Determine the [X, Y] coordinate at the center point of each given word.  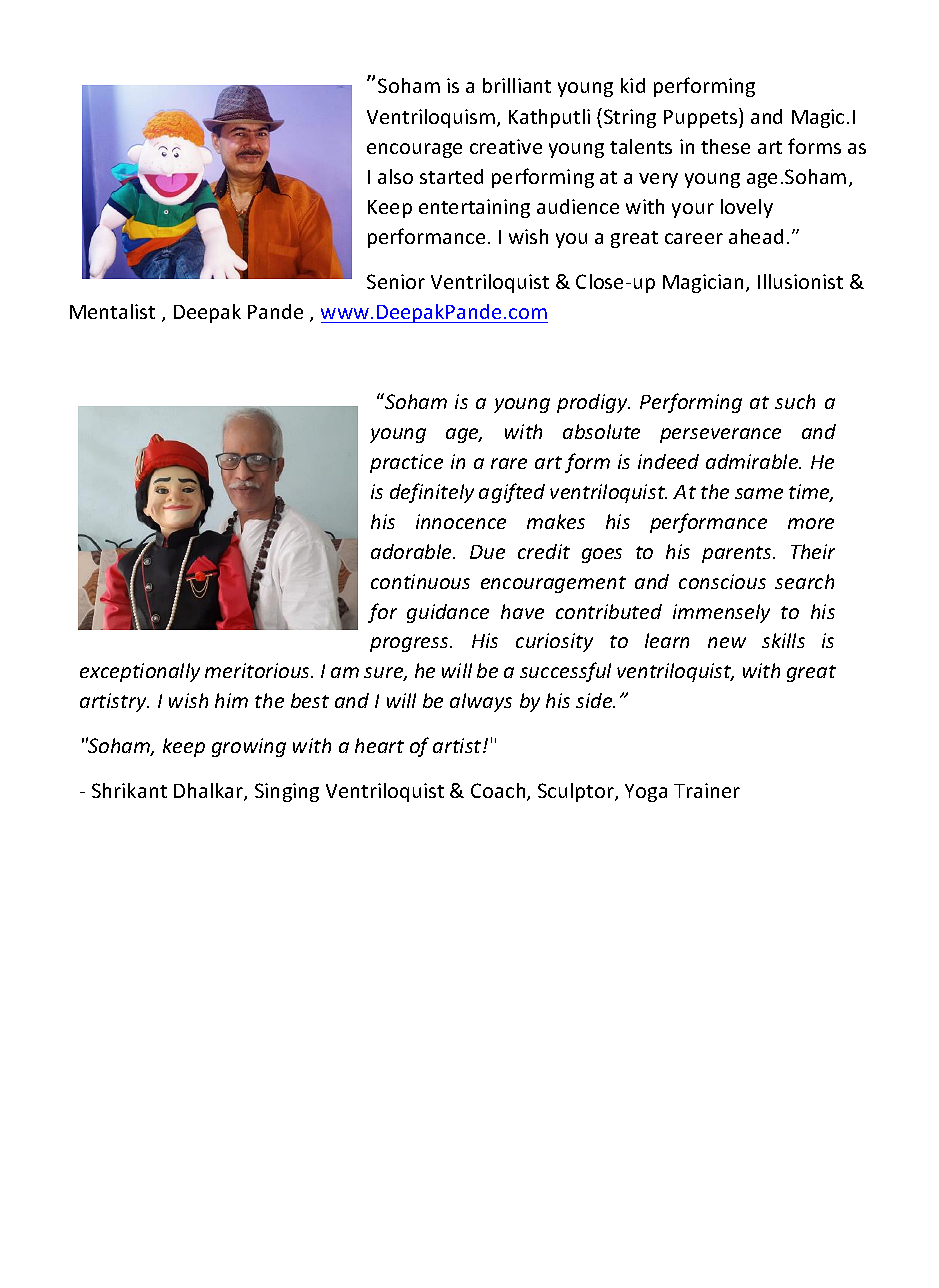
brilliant [517, 85]
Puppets [702, 118]
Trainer [707, 790]
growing [249, 747]
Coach [499, 792]
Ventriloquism [432, 118]
